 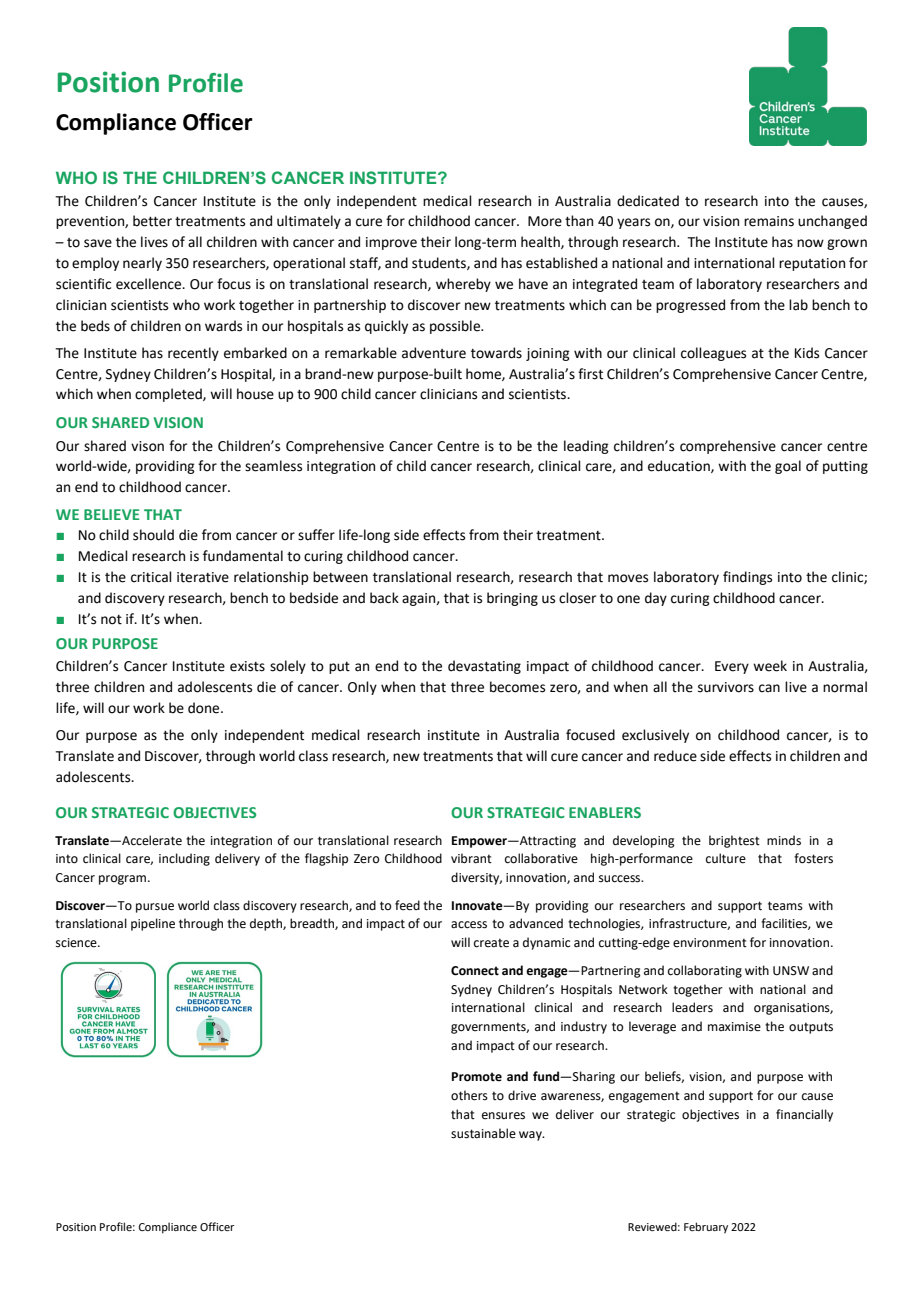 I want to click on remains, so click(x=769, y=221).
